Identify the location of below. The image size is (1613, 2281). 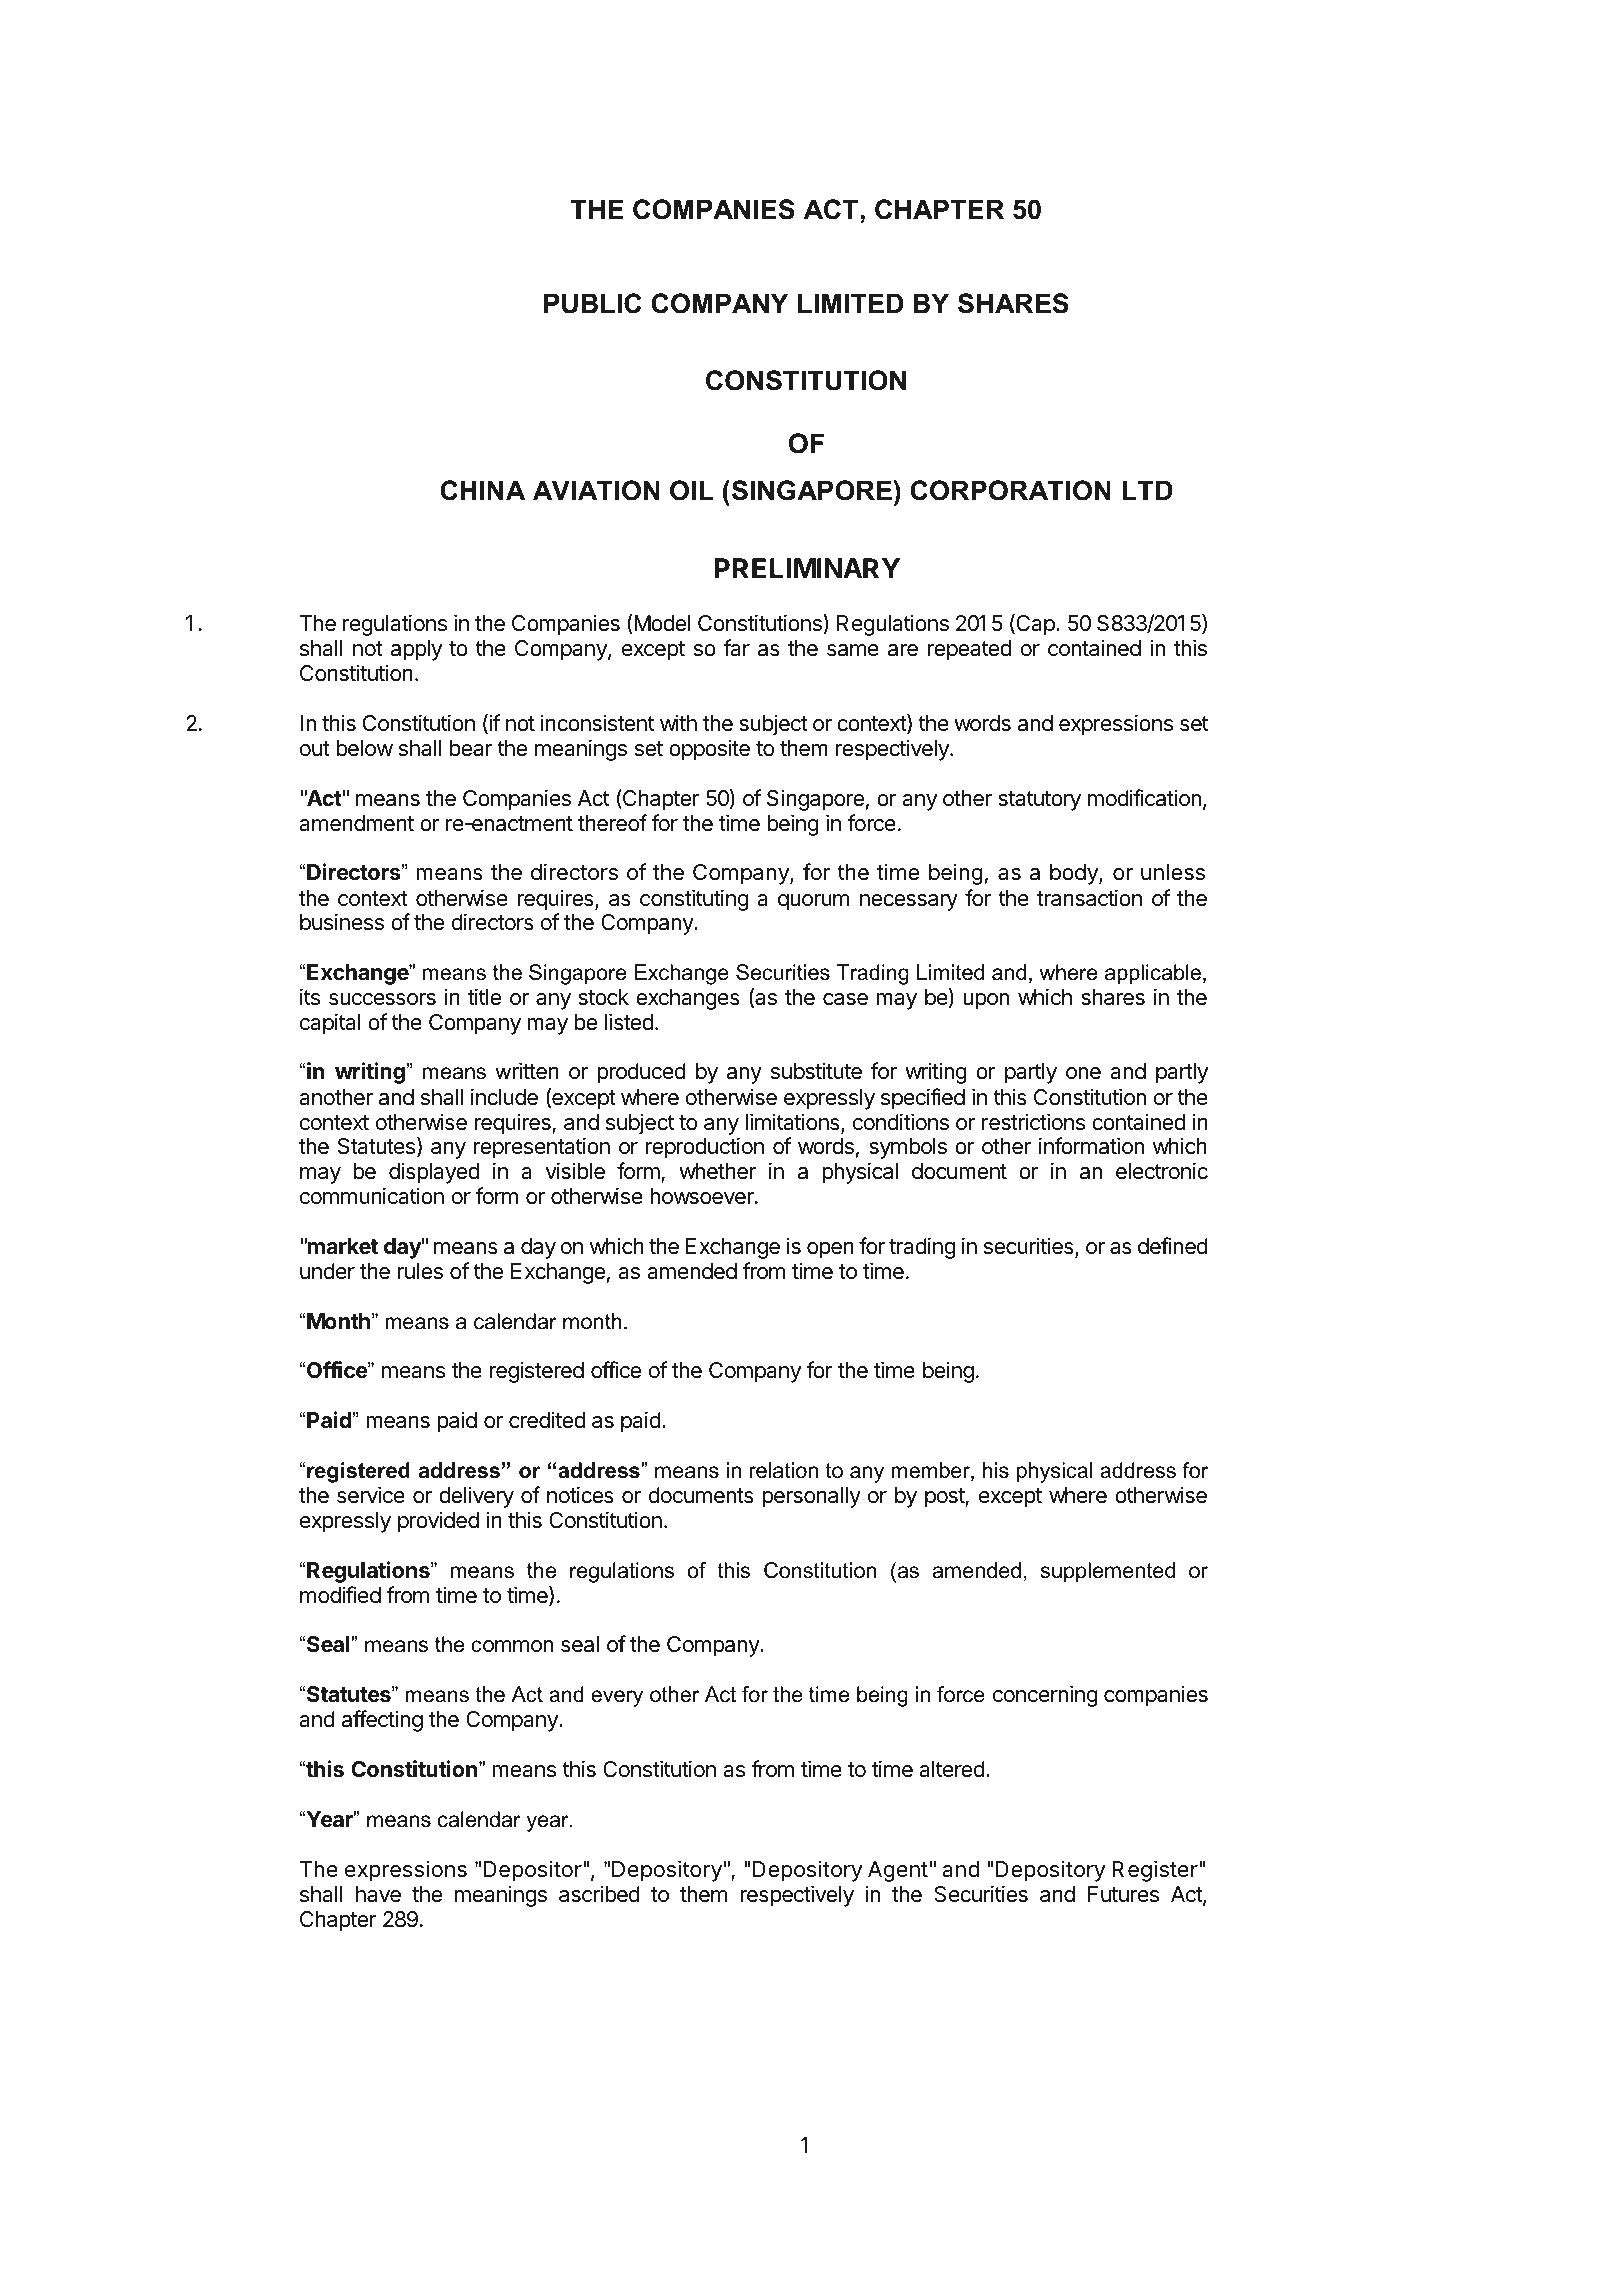
(364, 748).
